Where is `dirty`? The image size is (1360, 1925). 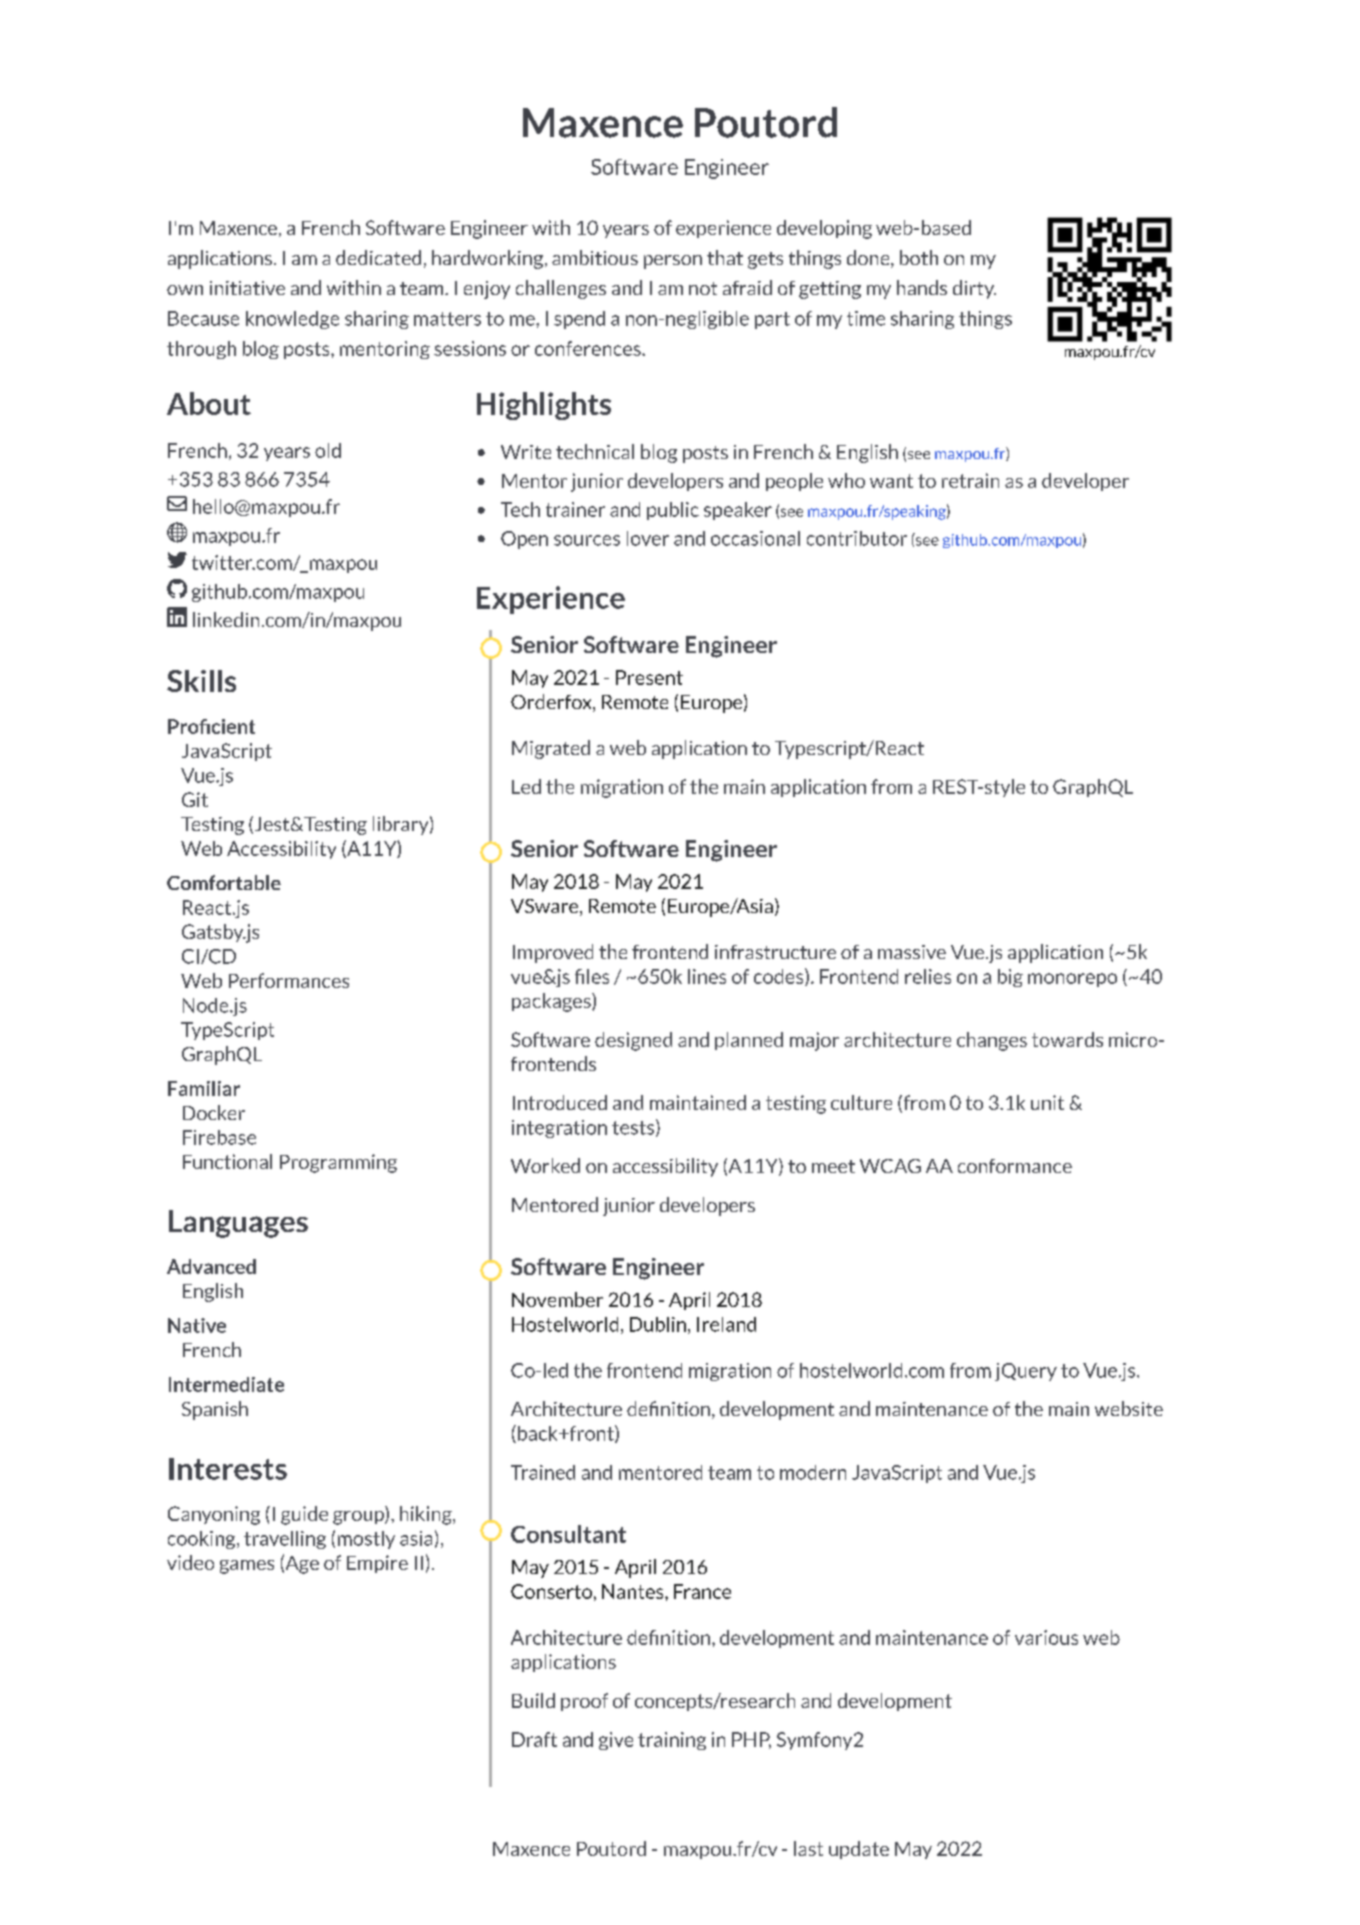
dirty is located at coordinates (974, 289).
